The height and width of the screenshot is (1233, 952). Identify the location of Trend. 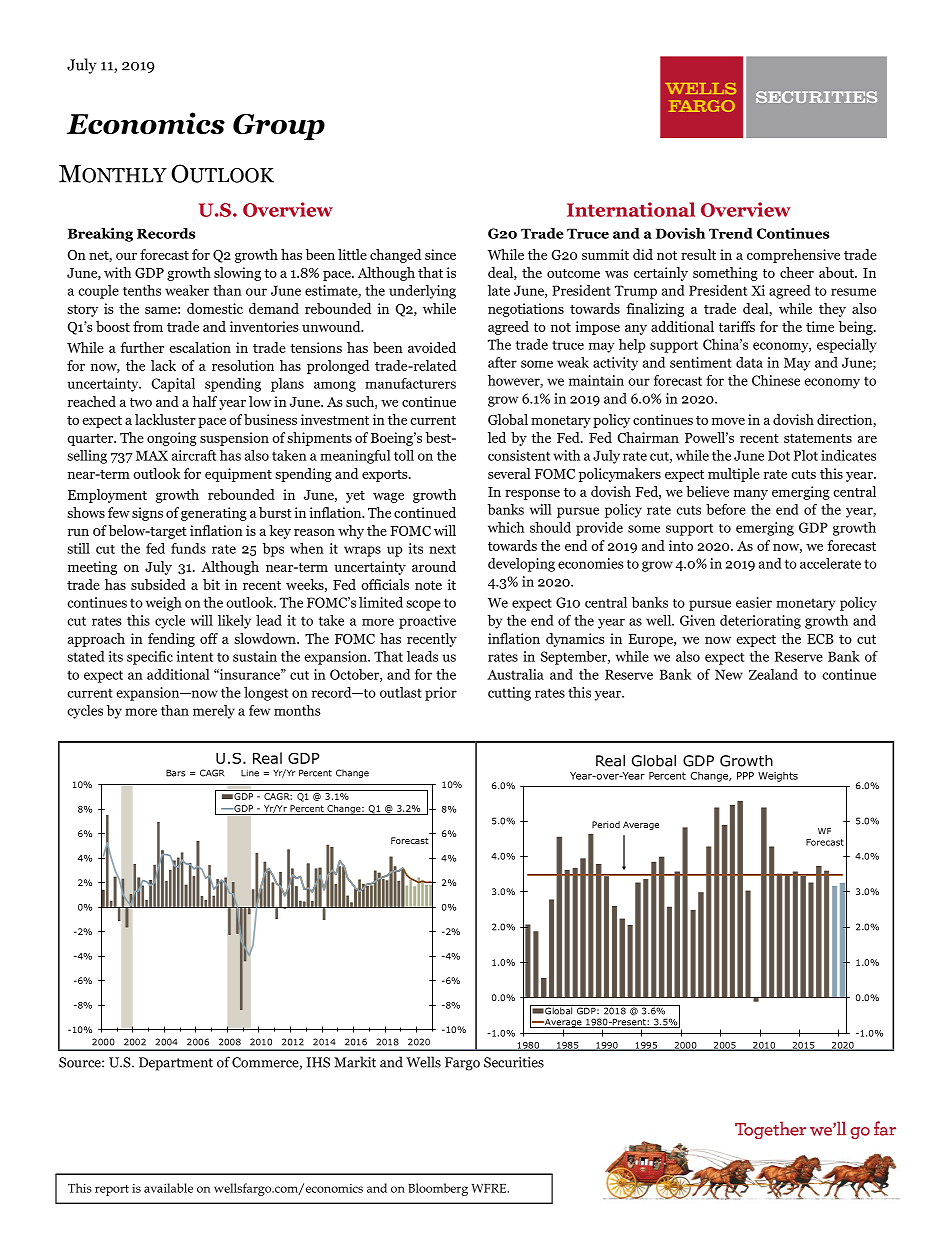
(731, 233).
